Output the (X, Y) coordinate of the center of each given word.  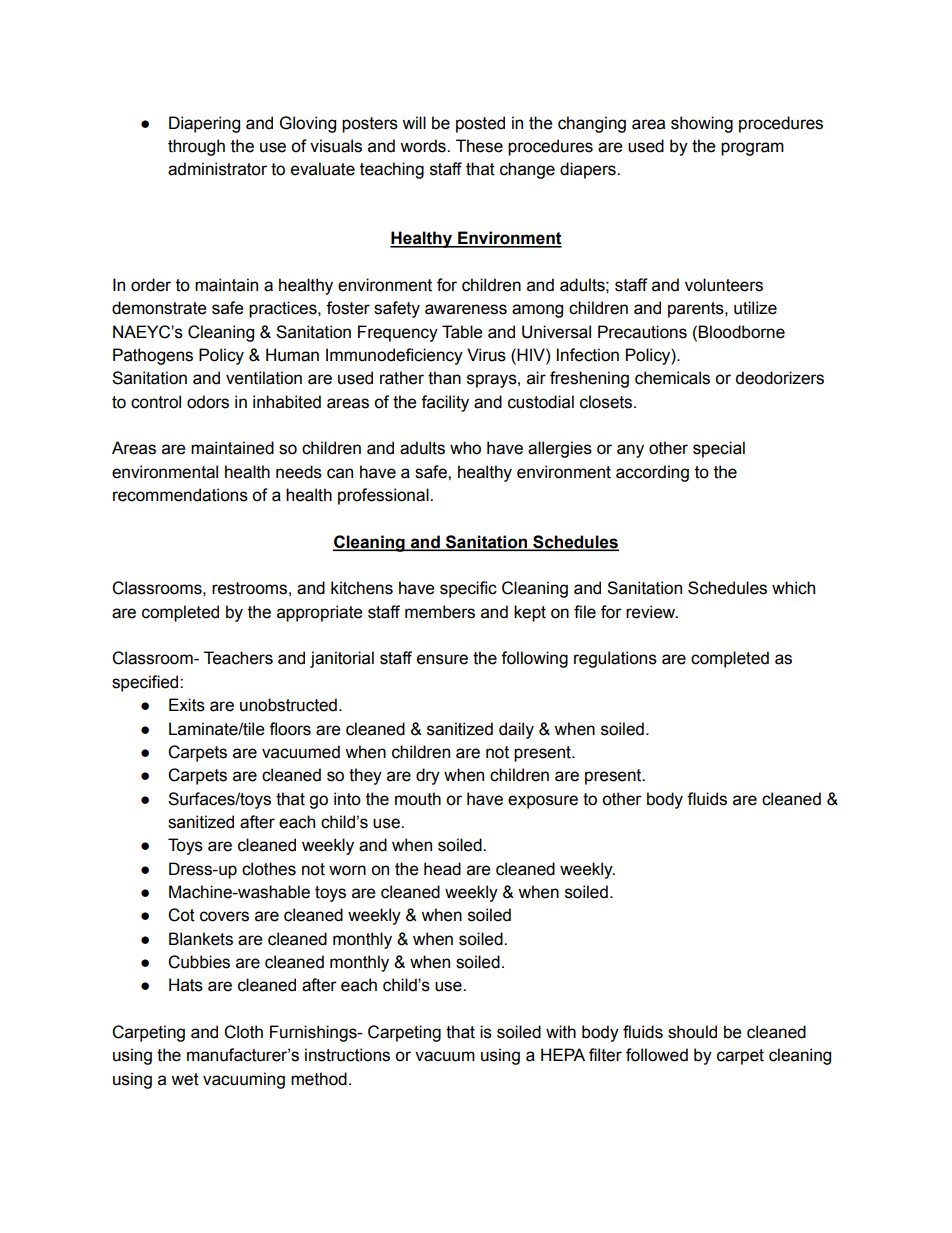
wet (185, 1079)
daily (516, 730)
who (465, 448)
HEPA (563, 1054)
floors (290, 729)
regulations (615, 659)
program (752, 149)
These (479, 146)
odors (208, 402)
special (719, 449)
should (692, 1032)
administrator (217, 169)
